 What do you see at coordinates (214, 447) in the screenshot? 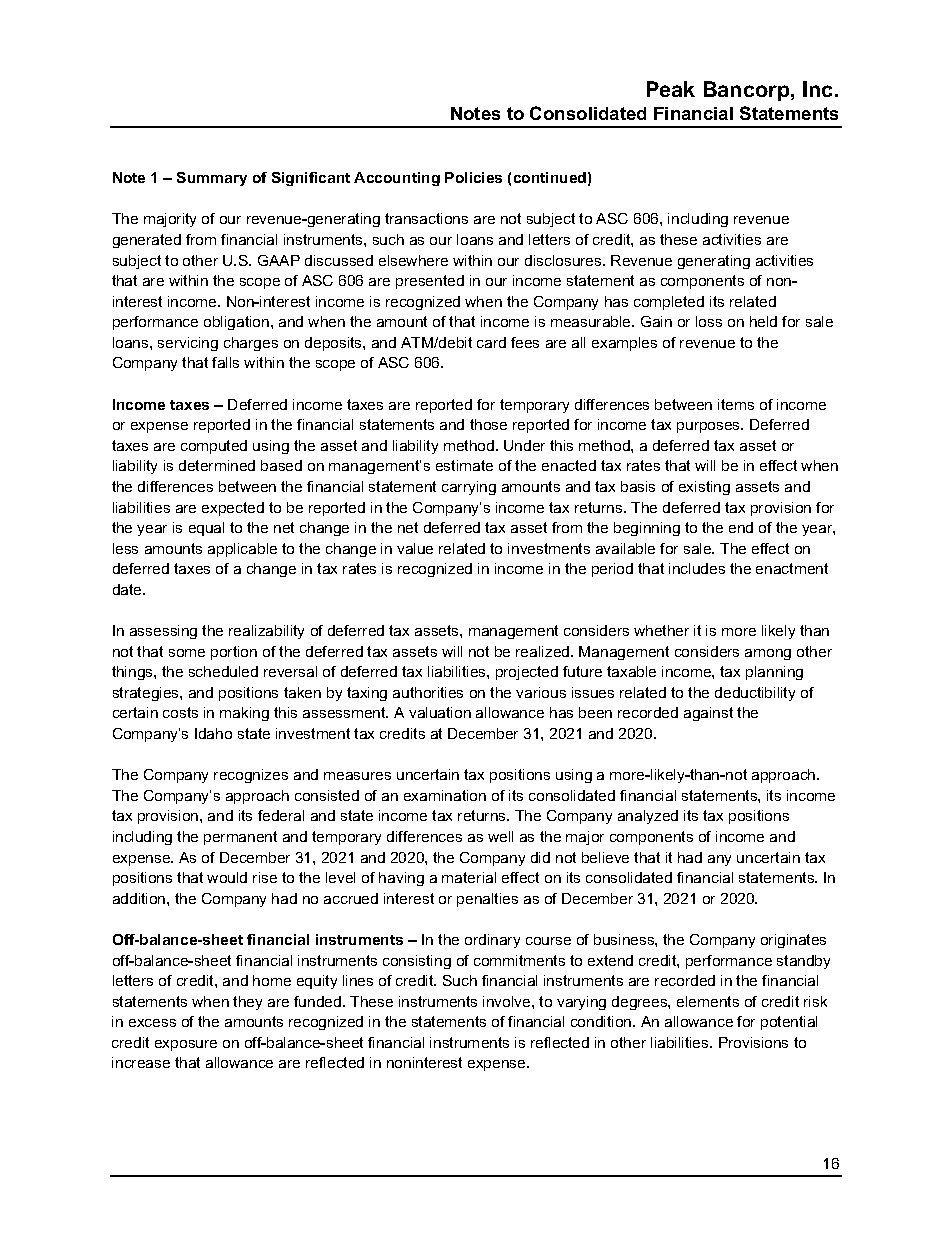
I see `computed` at bounding box center [214, 447].
